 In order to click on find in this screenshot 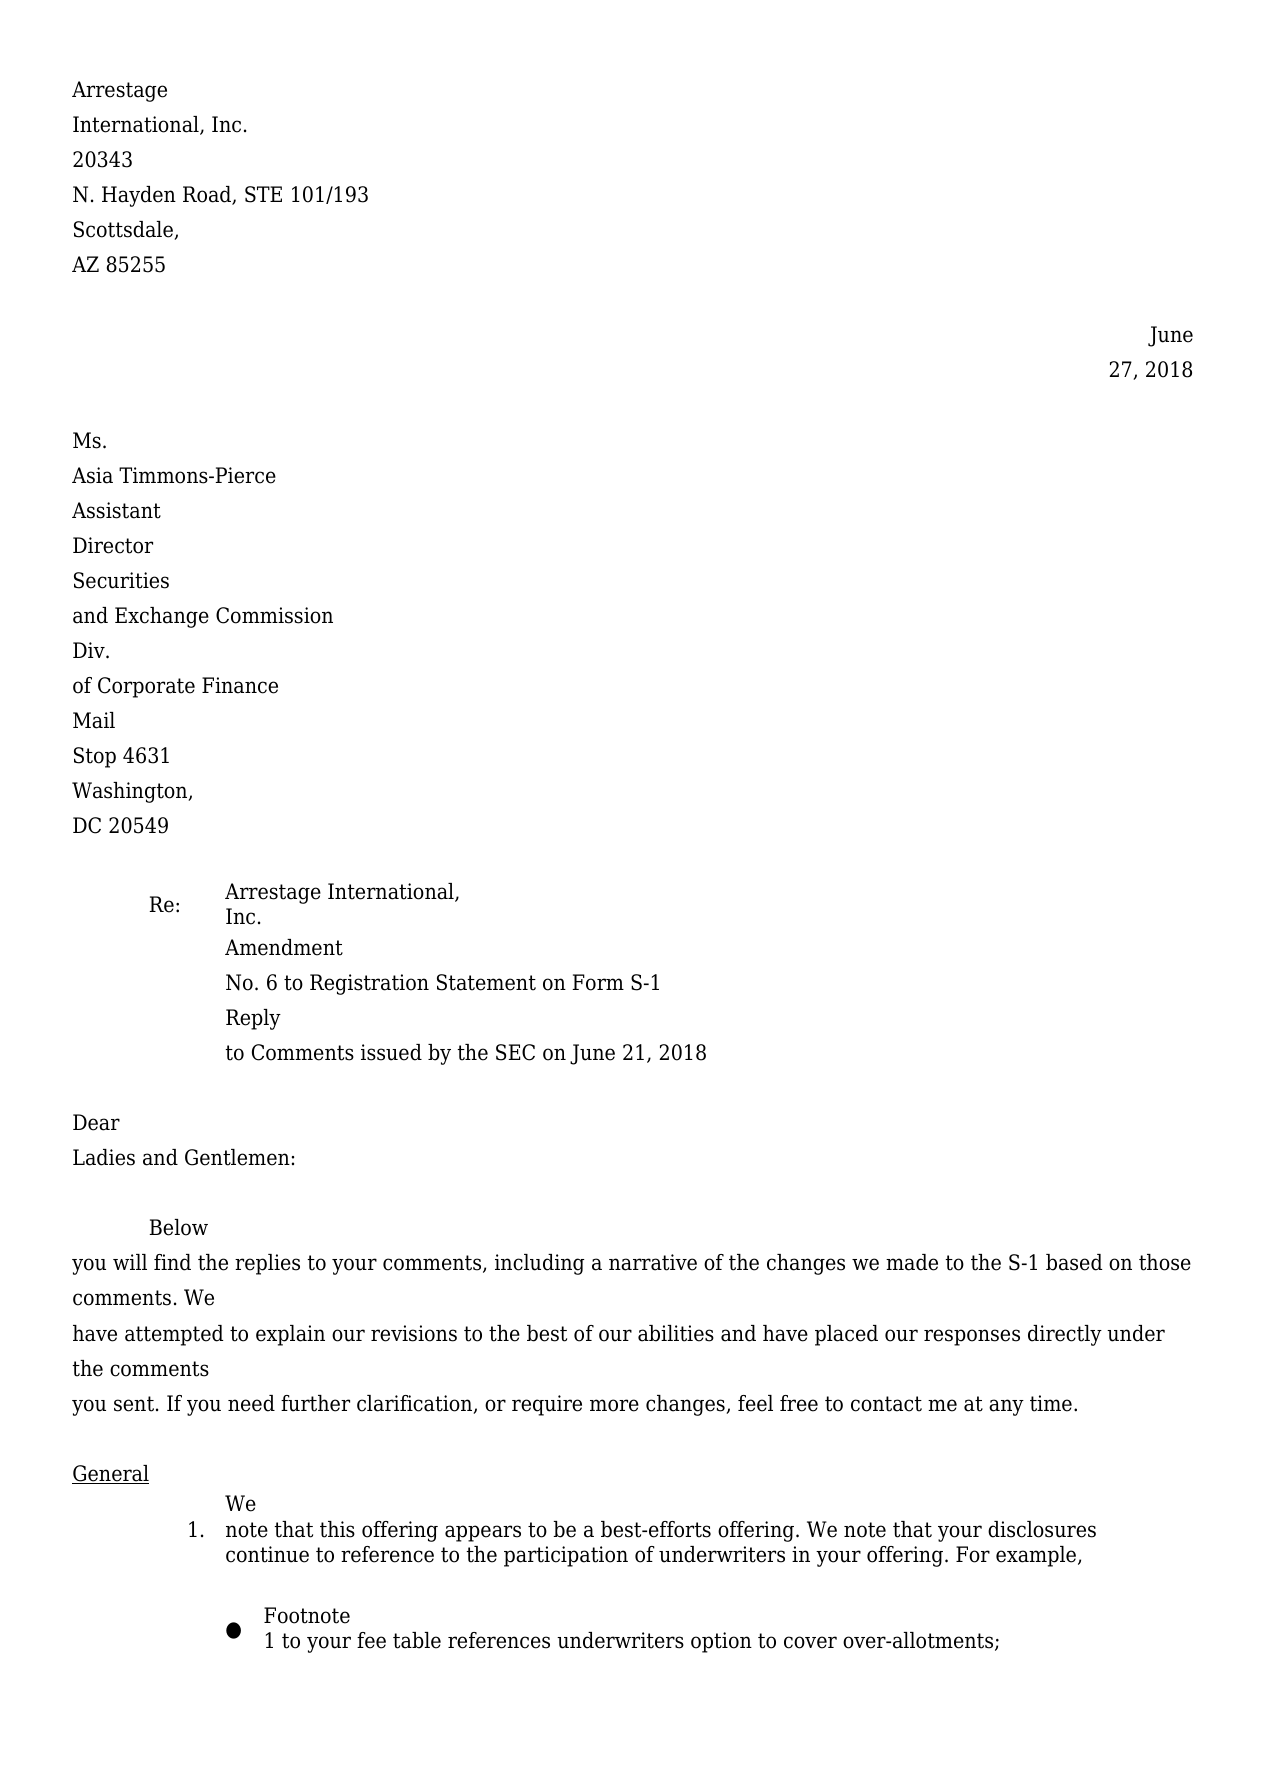, I will do `click(172, 1262)`.
